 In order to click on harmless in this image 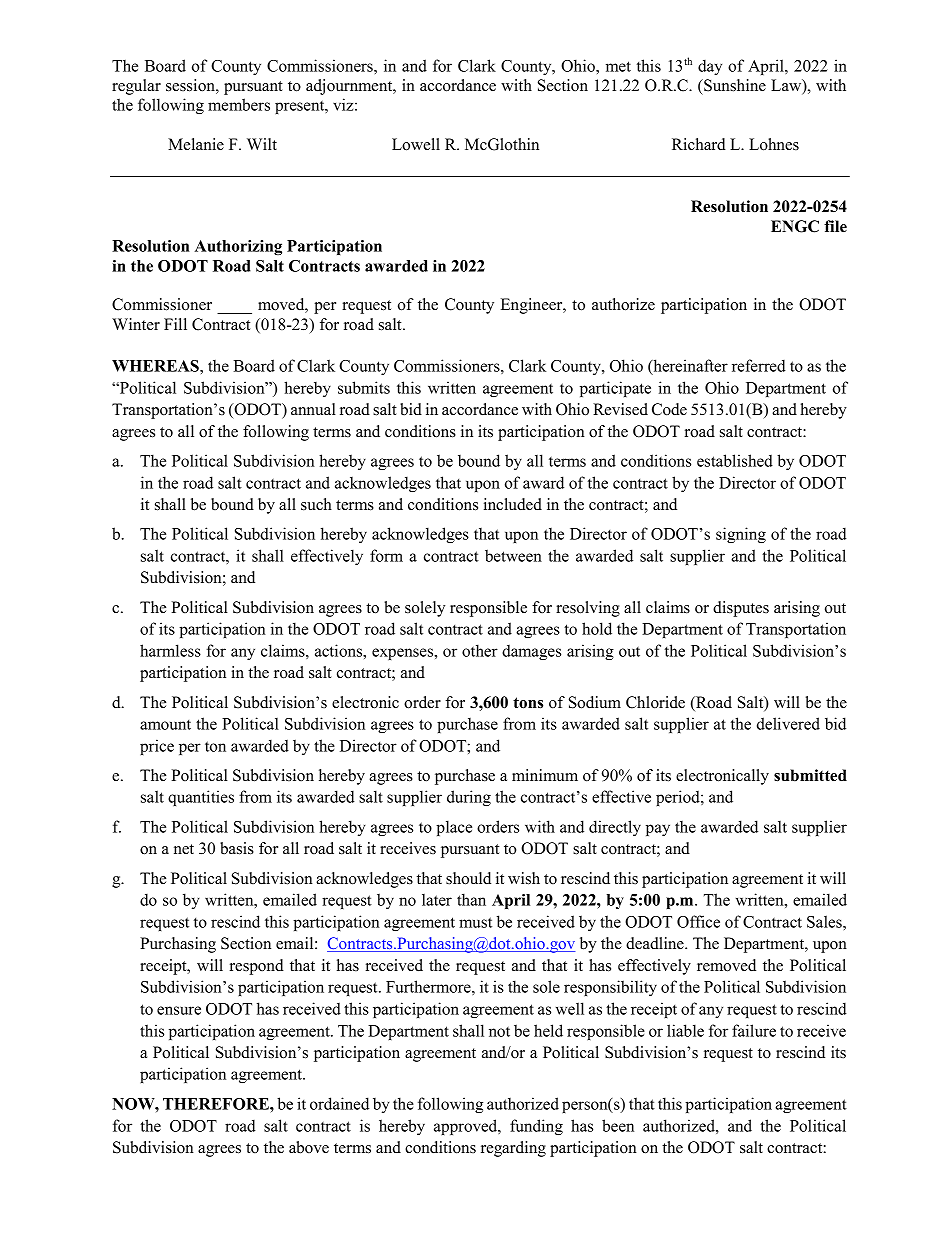, I will do `click(170, 650)`.
